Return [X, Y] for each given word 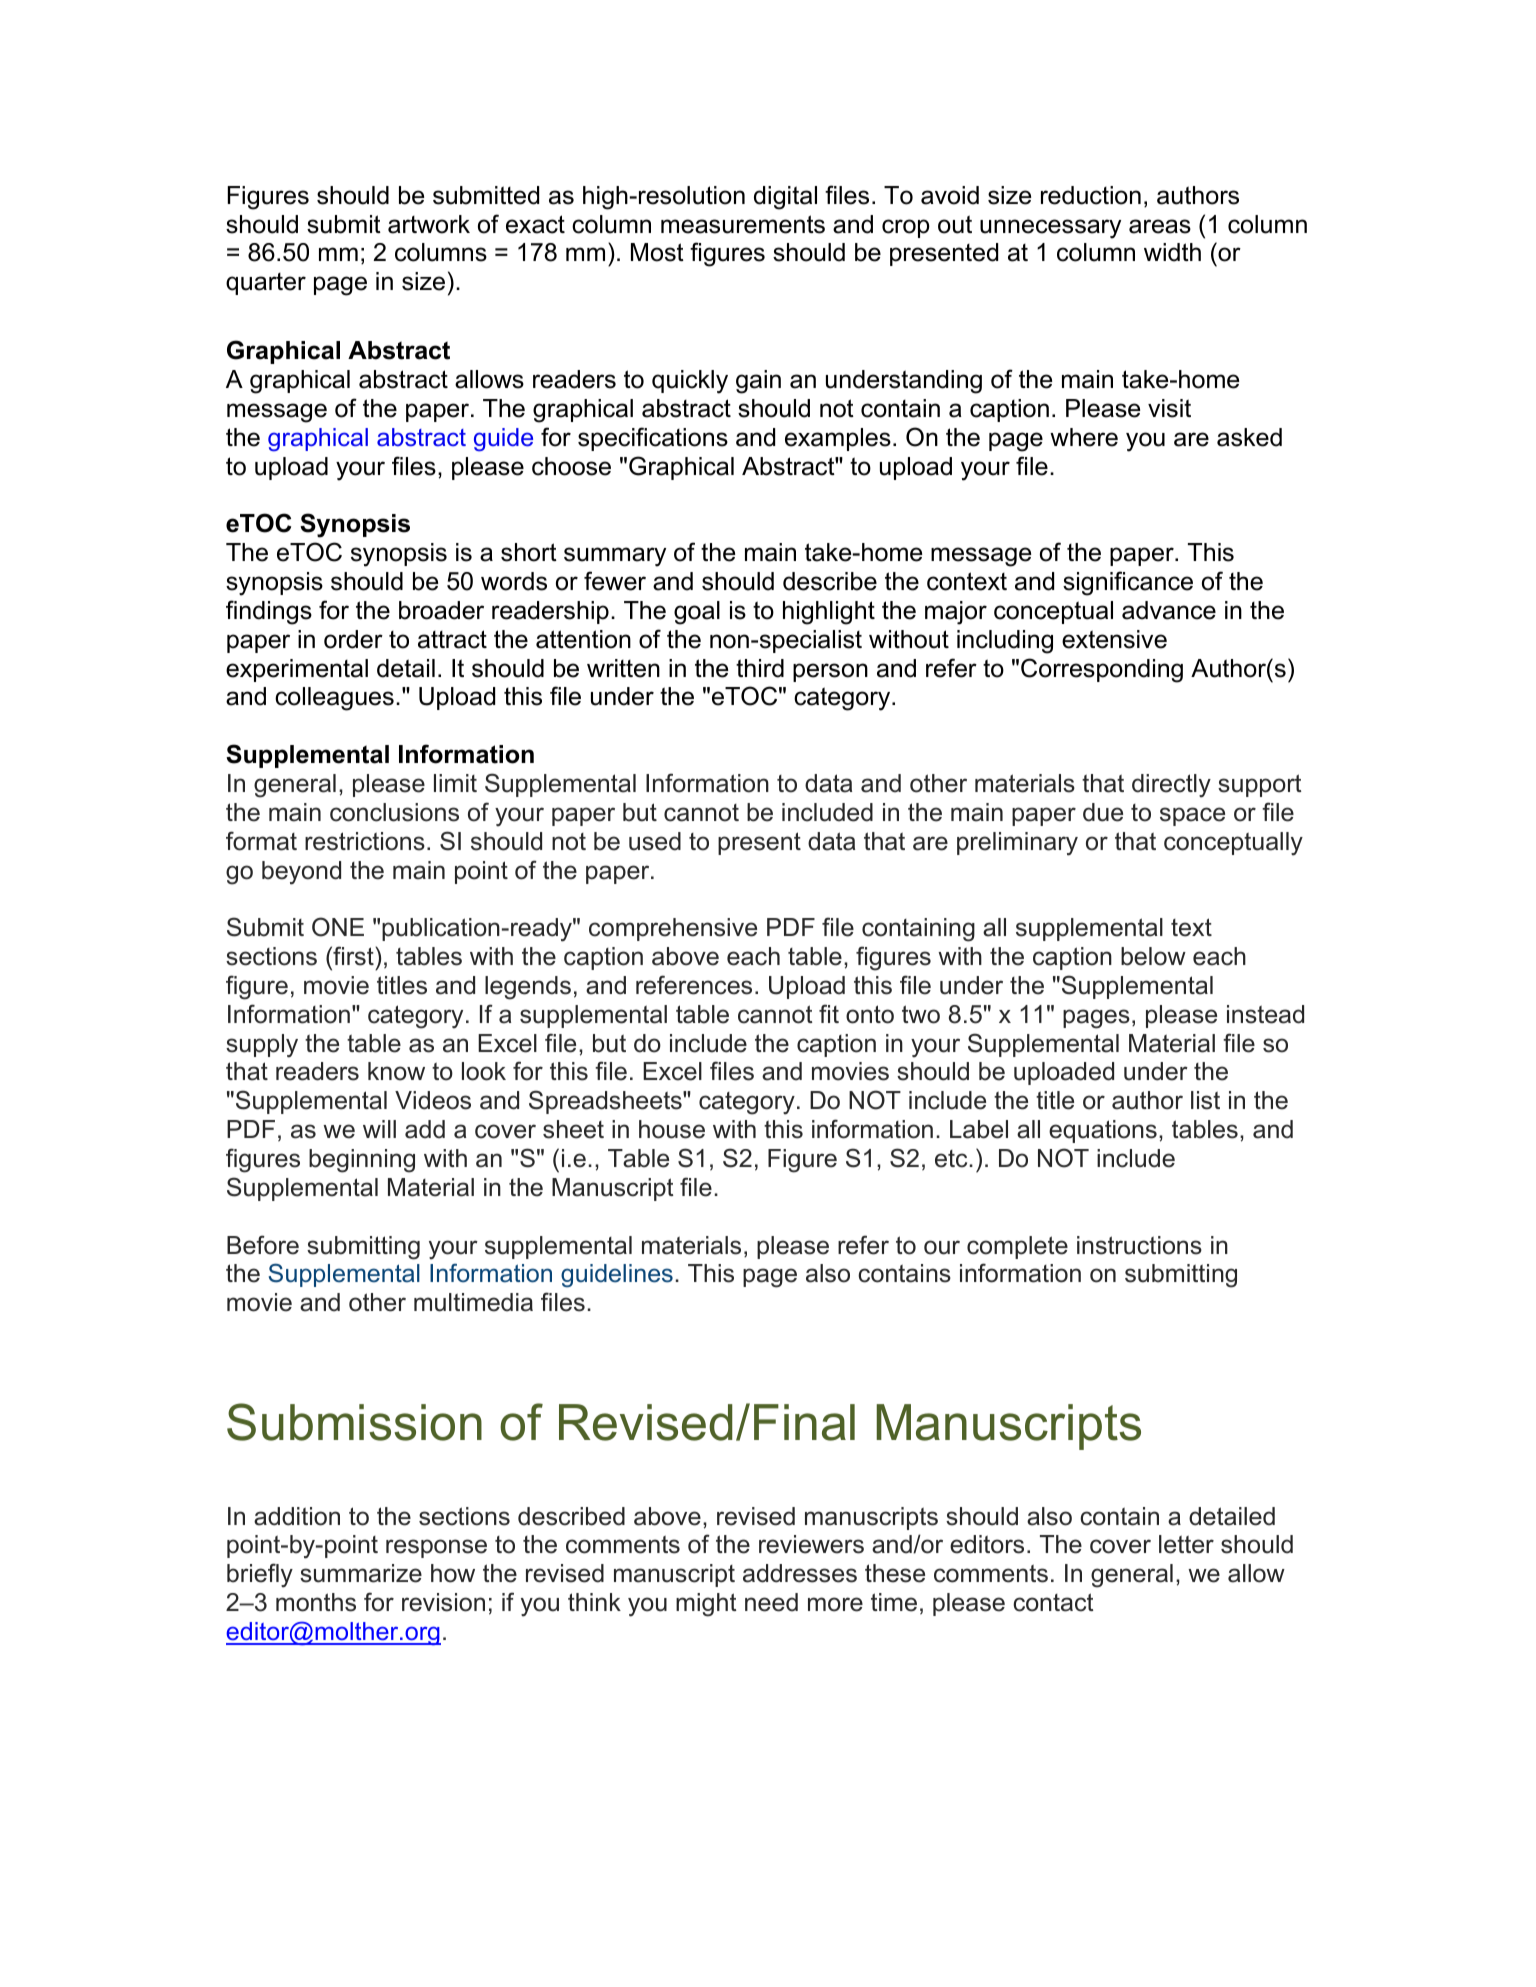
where [1084, 437]
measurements [743, 224]
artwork [429, 224]
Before [263, 1245]
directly [1171, 786]
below [1153, 956]
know [396, 1071]
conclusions [394, 812]
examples [838, 439]
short [529, 552]
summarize [361, 1573]
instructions [1139, 1245]
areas [1160, 226]
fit [829, 1013]
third [760, 668]
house [672, 1129]
